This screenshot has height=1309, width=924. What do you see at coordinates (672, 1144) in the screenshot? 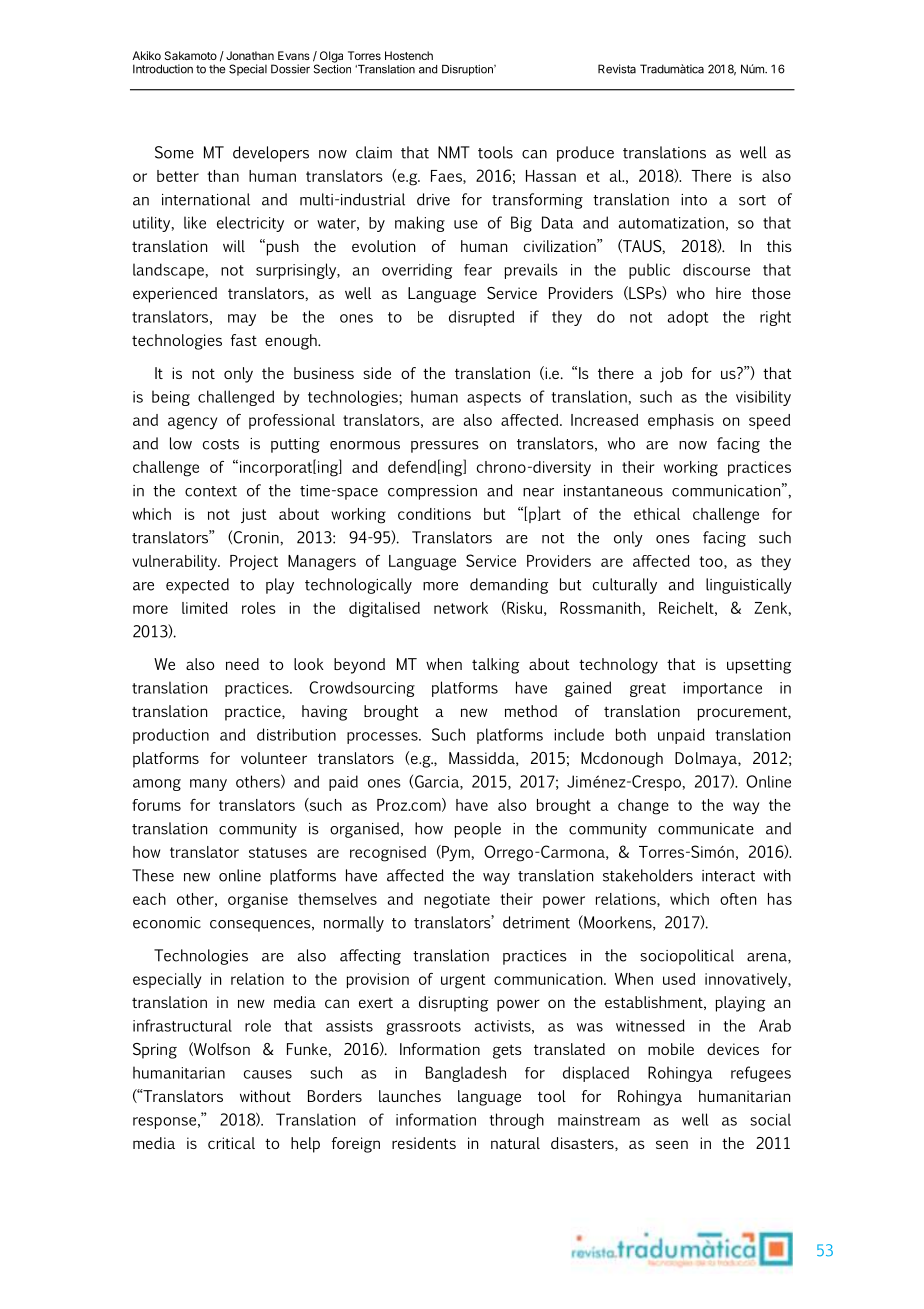
I see `seen` at bounding box center [672, 1144].
